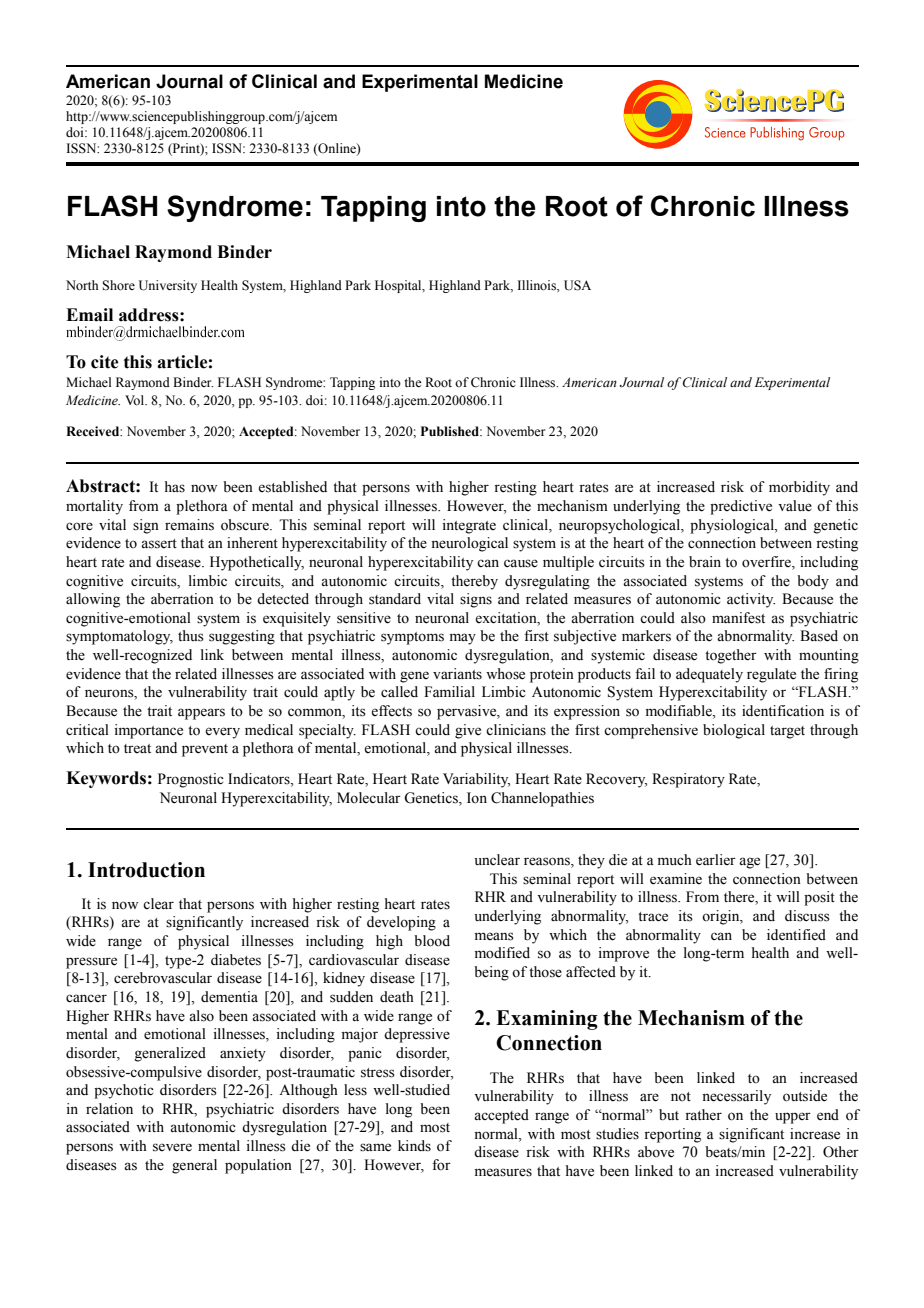 This image has width=924, height=1308. I want to click on give, so click(468, 731).
